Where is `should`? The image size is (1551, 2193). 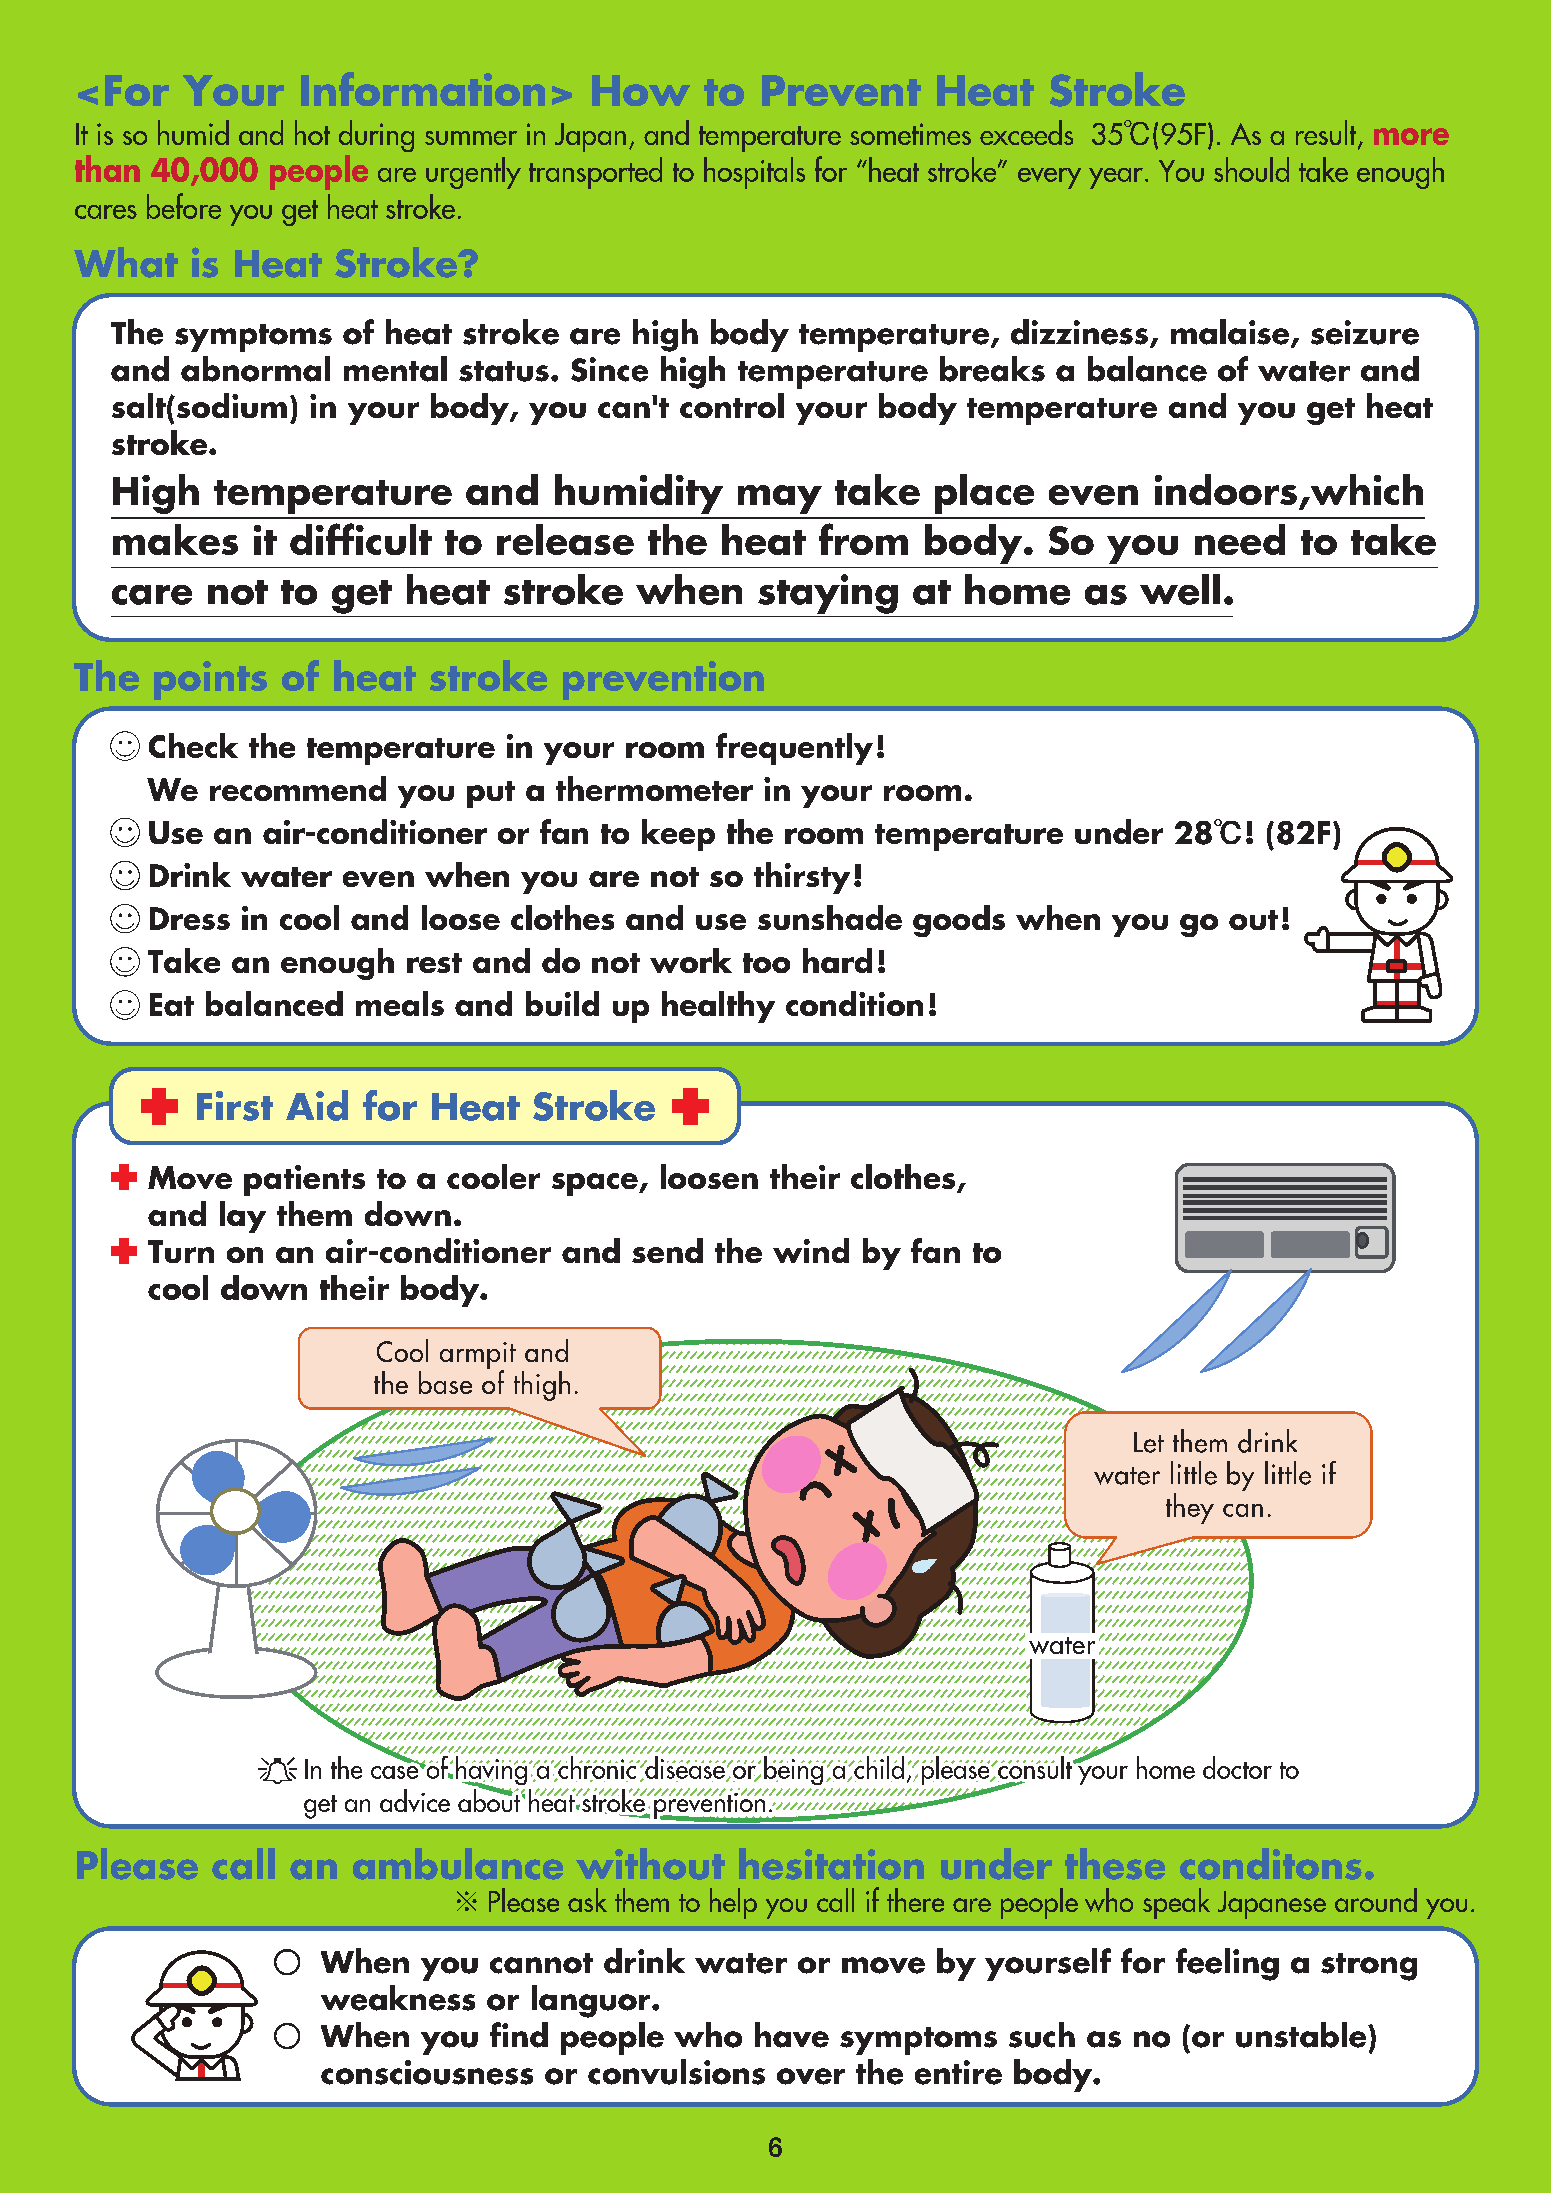
should is located at coordinates (1251, 169).
